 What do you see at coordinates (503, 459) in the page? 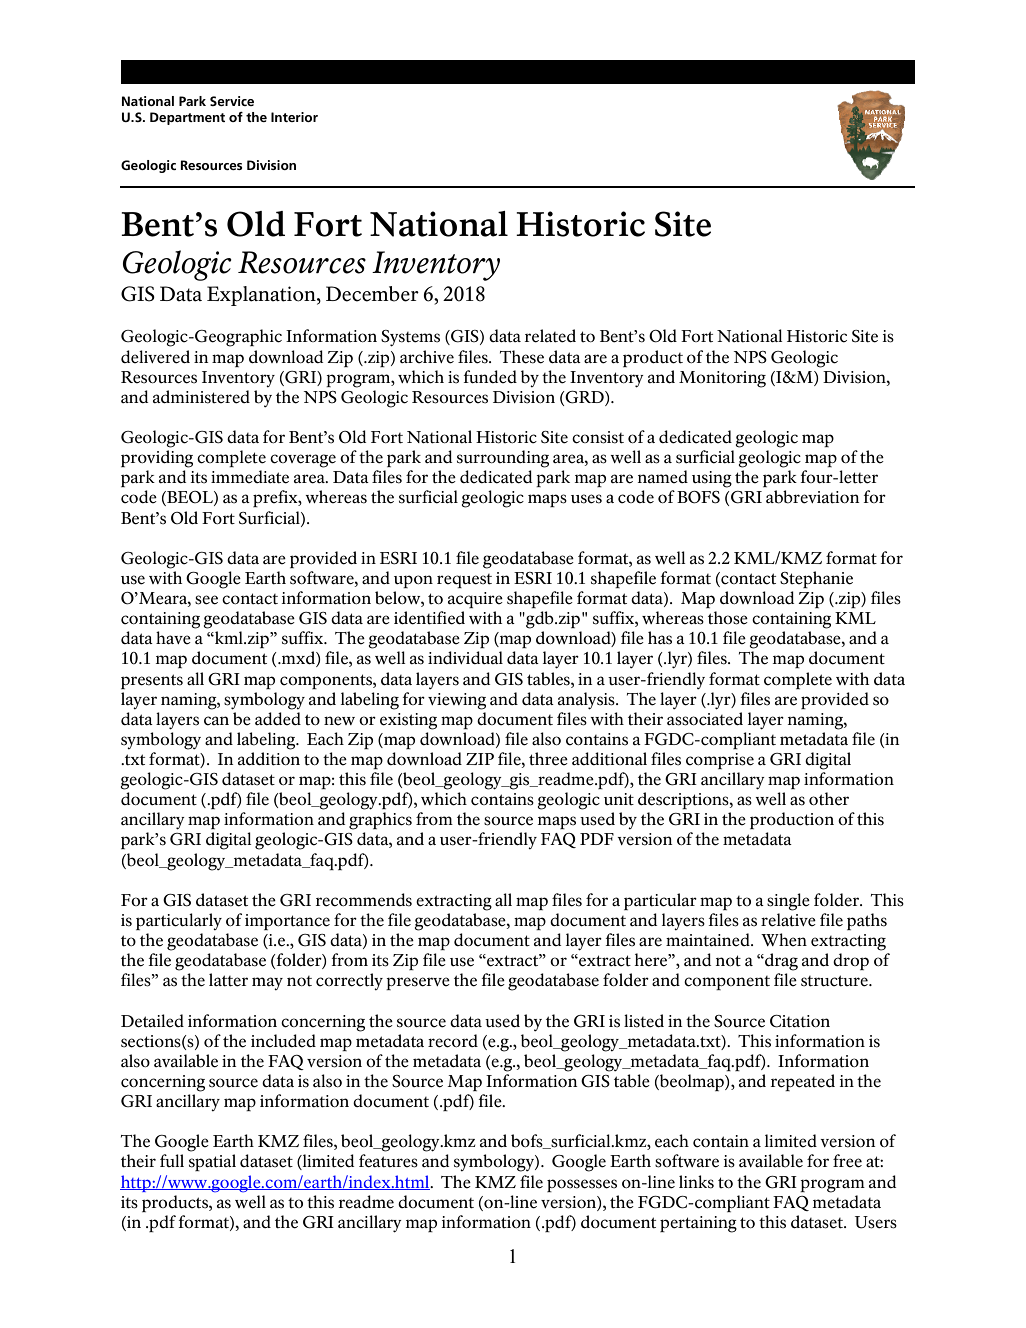
I see `surrounding` at bounding box center [503, 459].
